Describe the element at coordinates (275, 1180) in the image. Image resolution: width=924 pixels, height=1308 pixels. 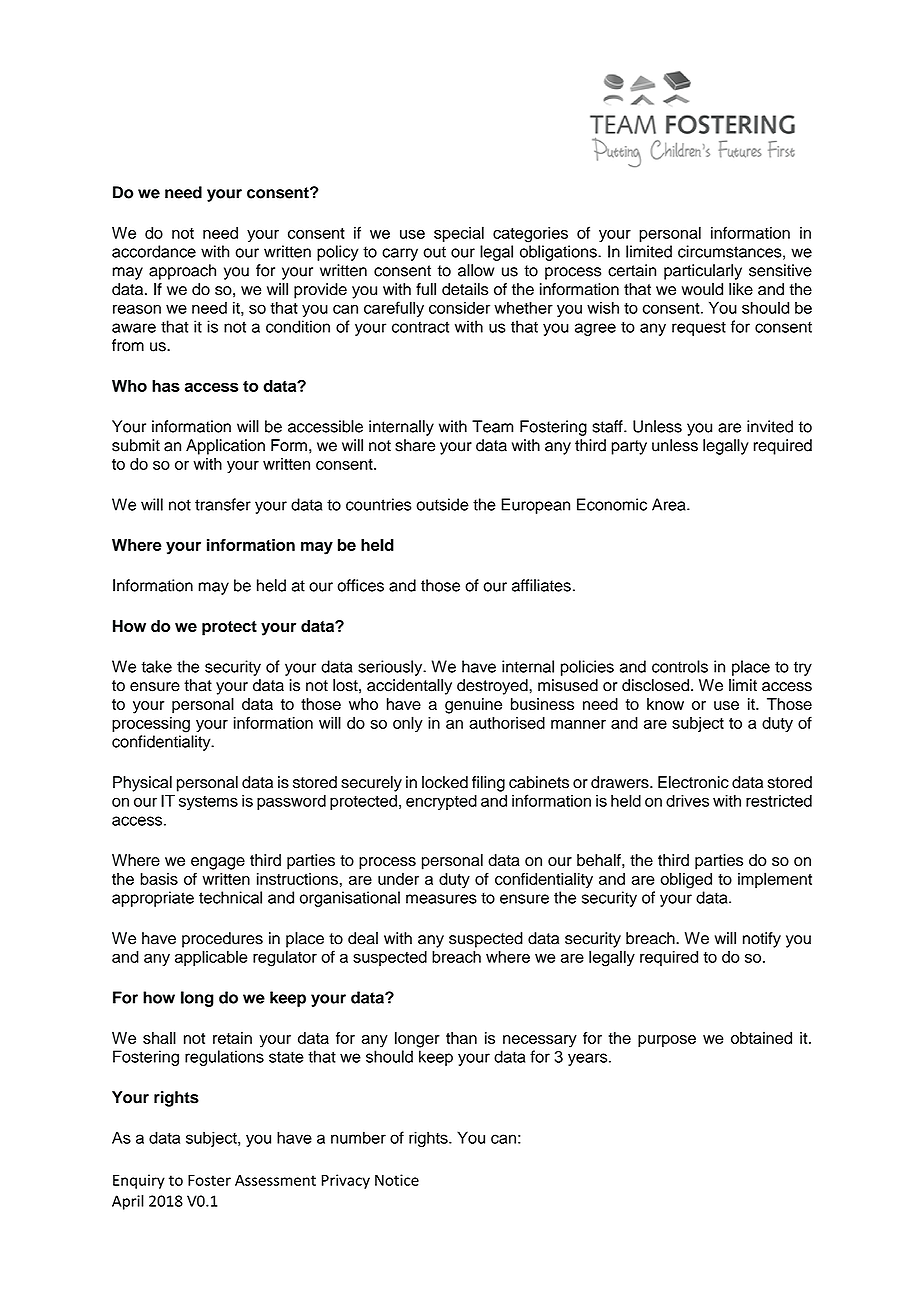
I see `Assessment` at that location.
